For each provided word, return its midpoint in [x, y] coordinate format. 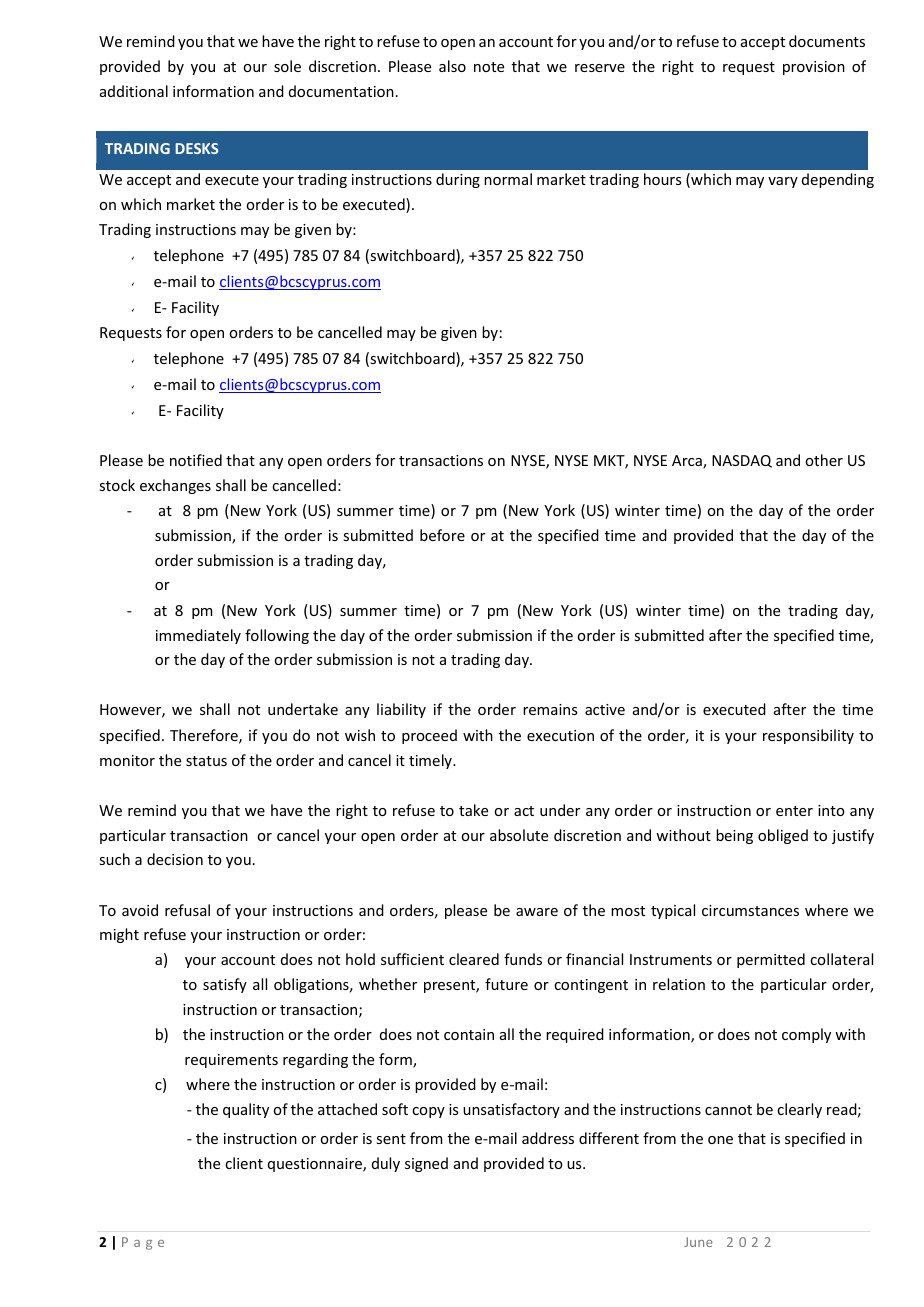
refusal [187, 910]
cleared [474, 959]
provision [814, 68]
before [442, 535]
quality [246, 1110]
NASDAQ [742, 461]
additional [134, 91]
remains [550, 709]
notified [196, 460]
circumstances [750, 910]
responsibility [808, 736]
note [489, 67]
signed [426, 1164]
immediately [198, 636]
